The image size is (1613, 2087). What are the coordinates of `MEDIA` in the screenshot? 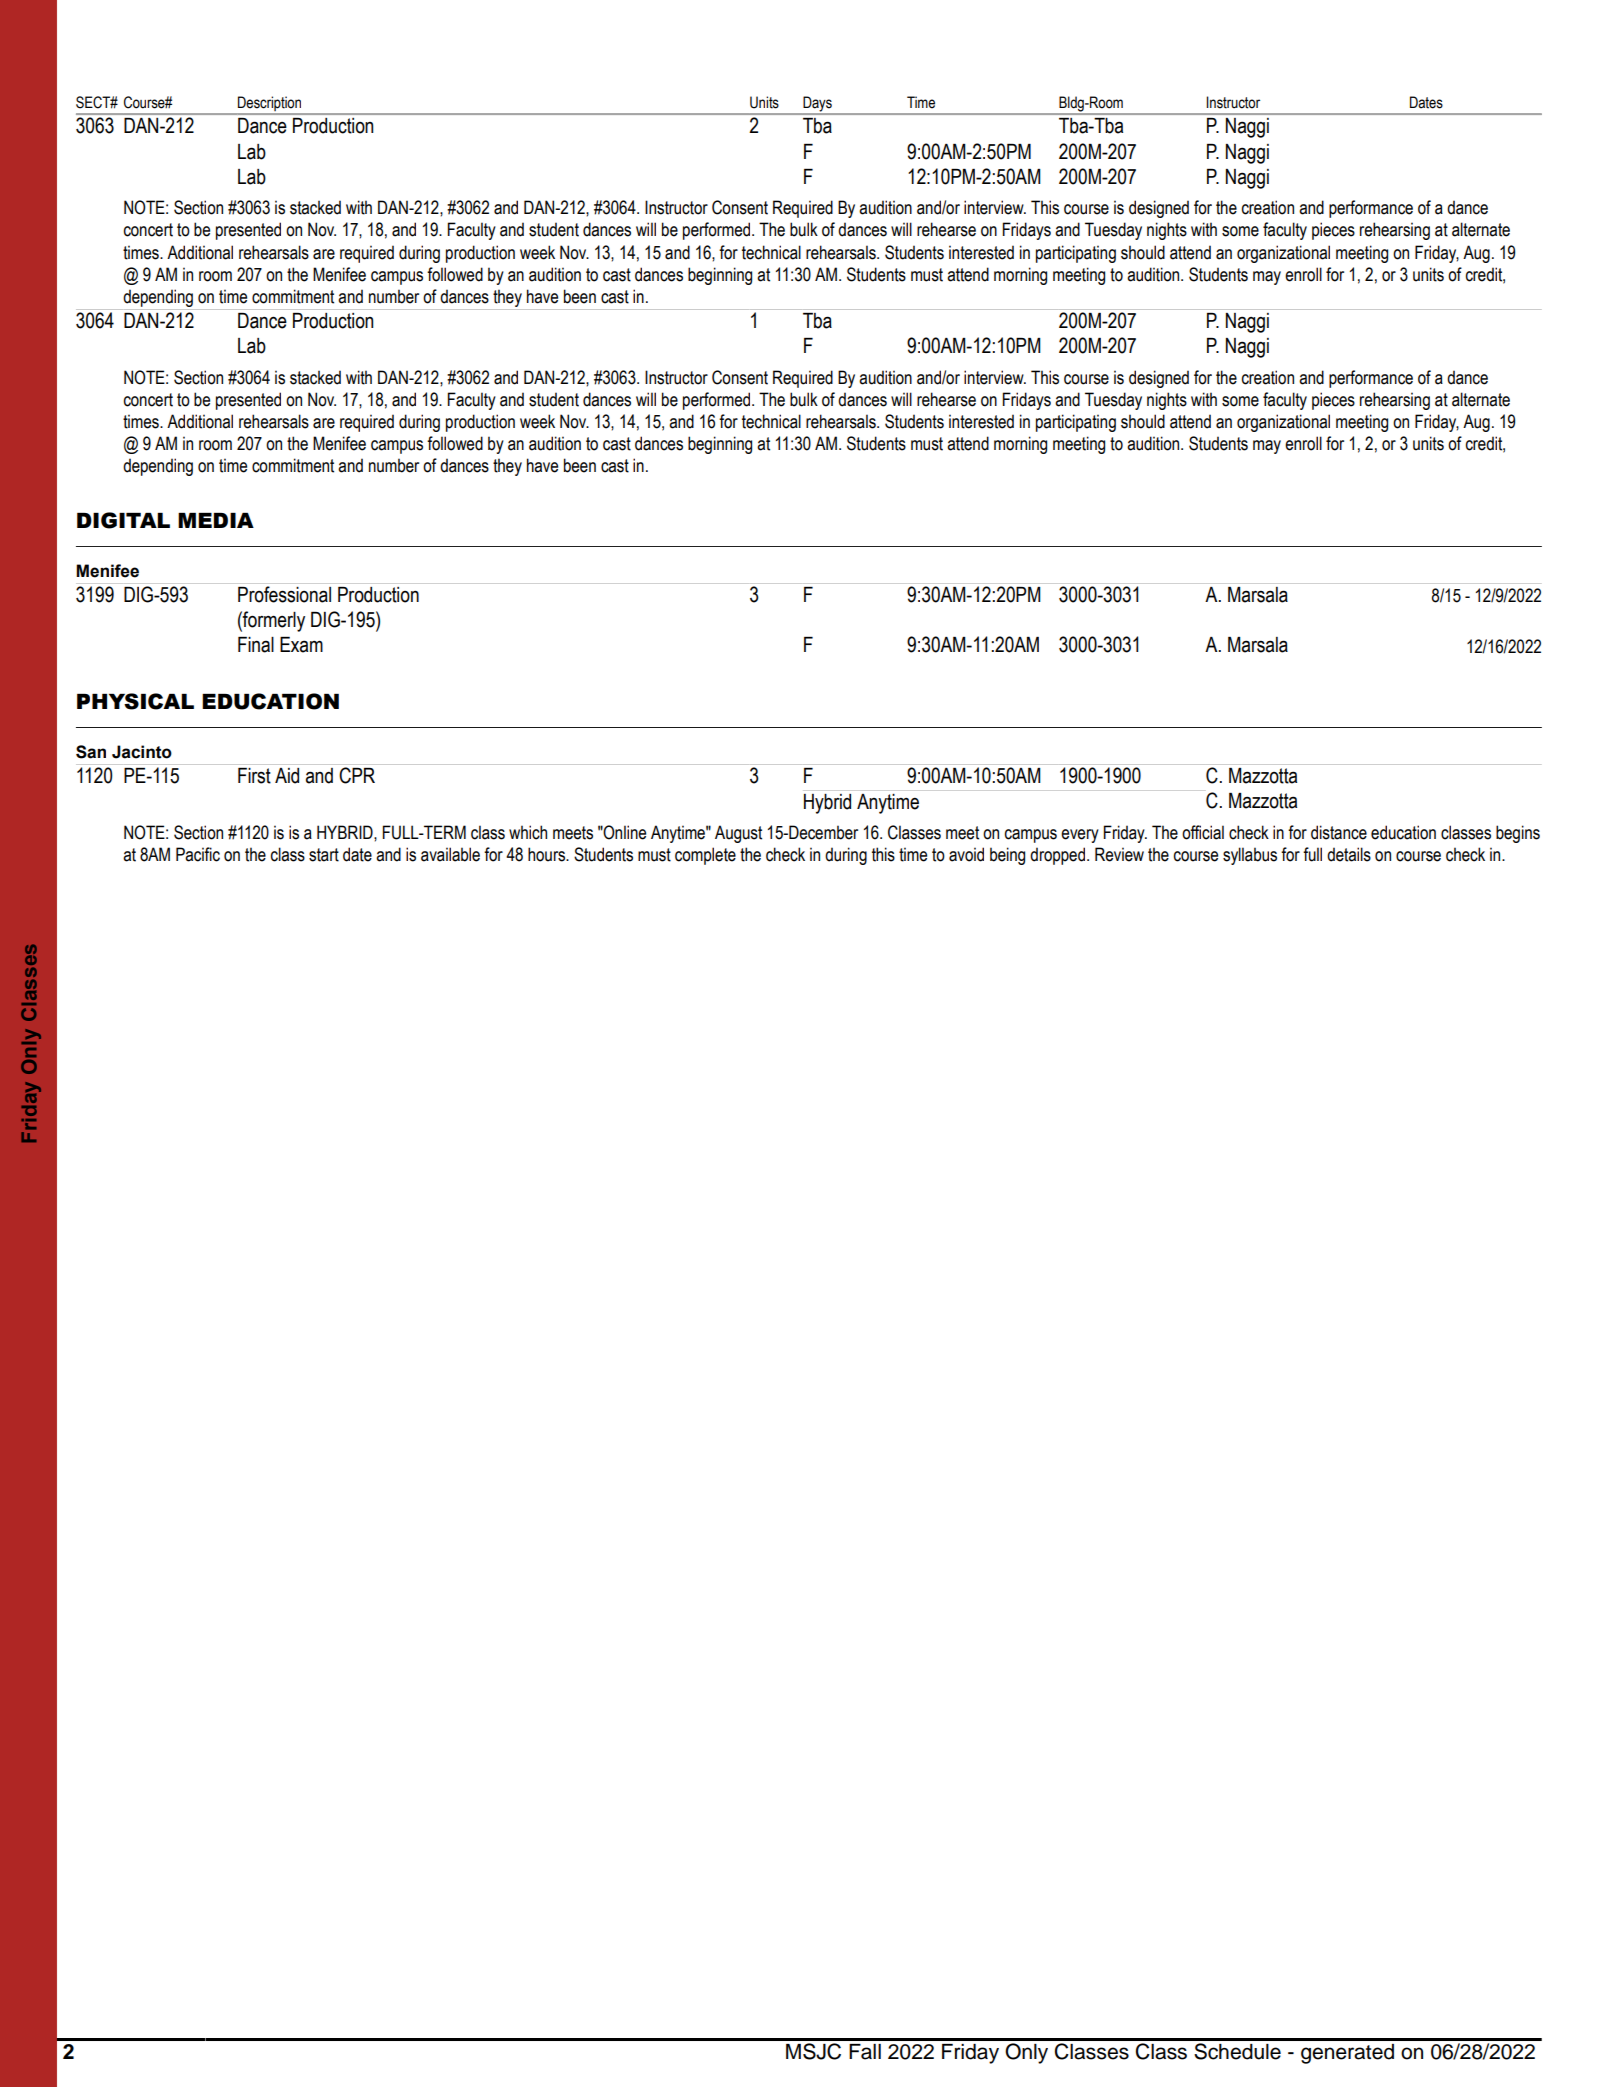 It's located at (216, 520).
